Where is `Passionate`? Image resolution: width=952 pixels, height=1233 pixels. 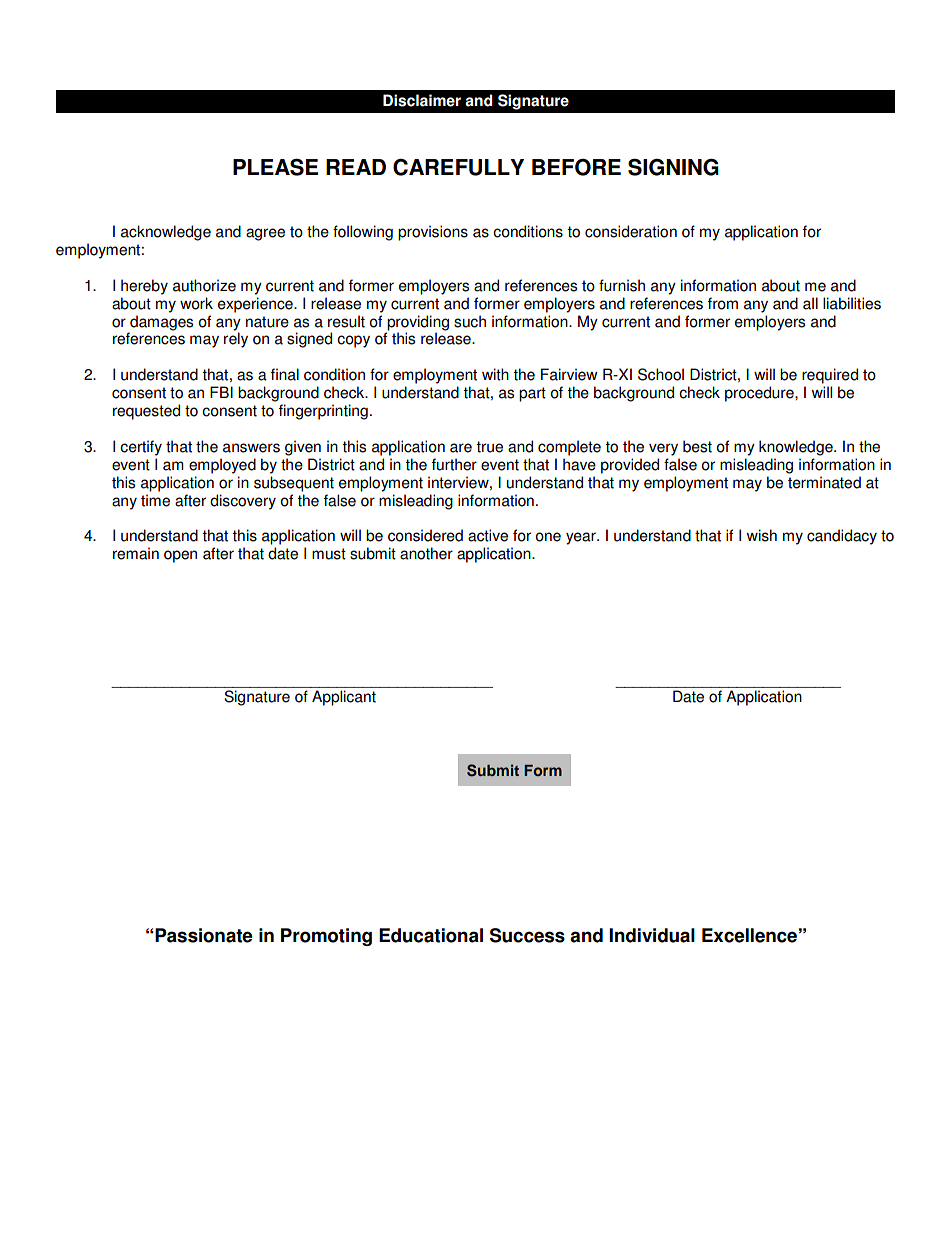
Passionate is located at coordinates (203, 935).
